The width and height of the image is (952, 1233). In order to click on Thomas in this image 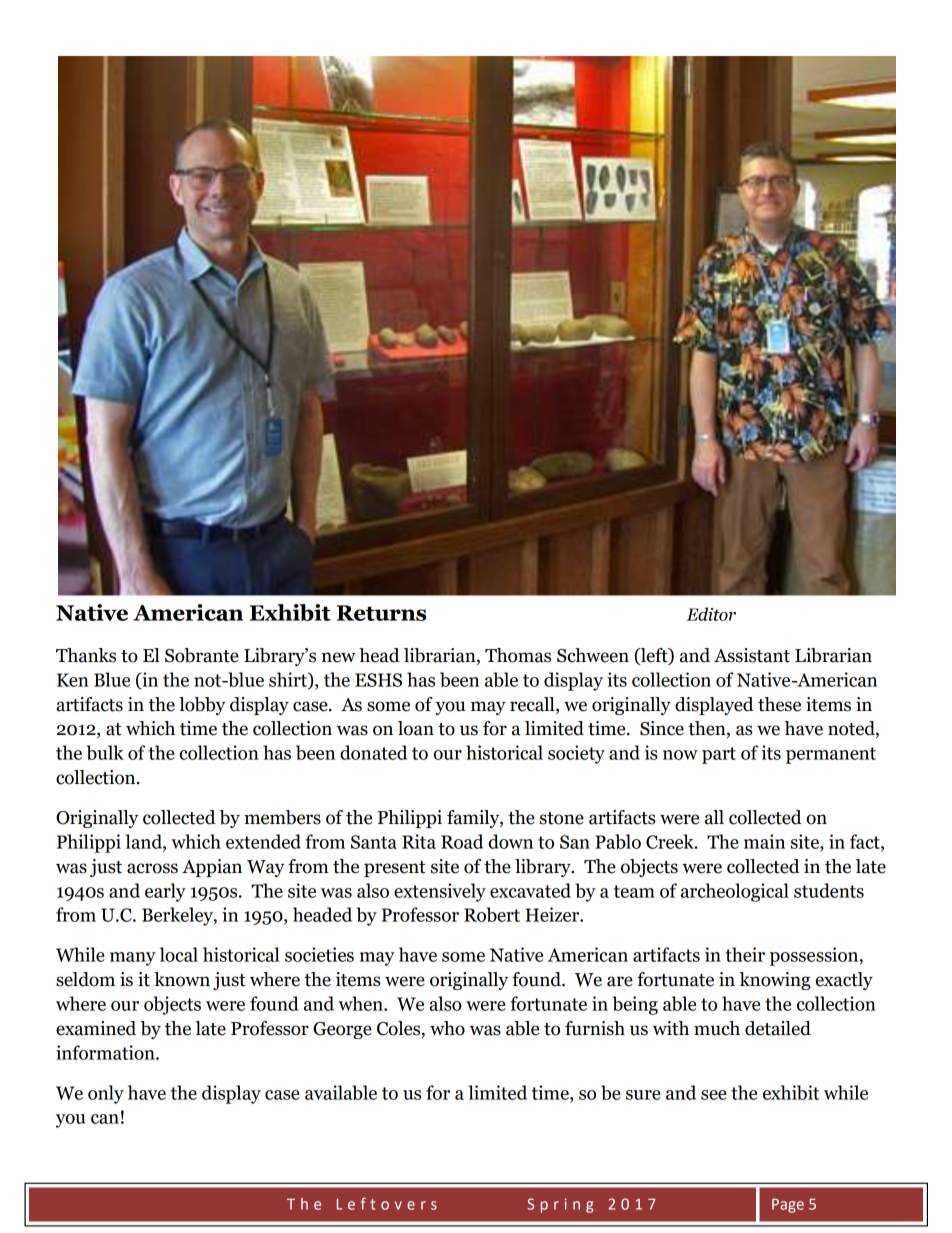, I will do `click(518, 655)`.
